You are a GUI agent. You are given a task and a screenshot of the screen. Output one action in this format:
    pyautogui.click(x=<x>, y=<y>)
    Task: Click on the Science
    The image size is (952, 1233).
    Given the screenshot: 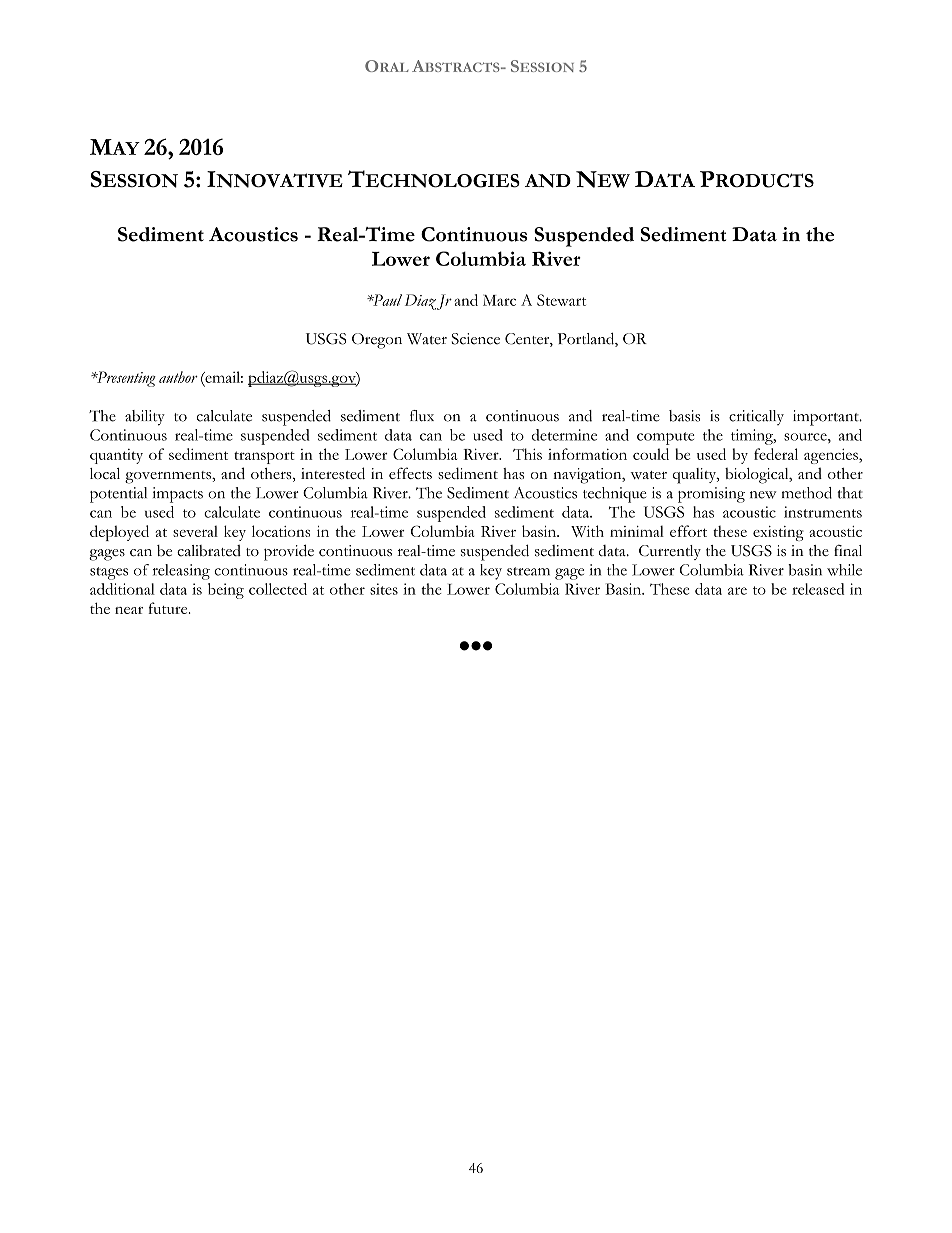 What is the action you would take?
    pyautogui.click(x=475, y=339)
